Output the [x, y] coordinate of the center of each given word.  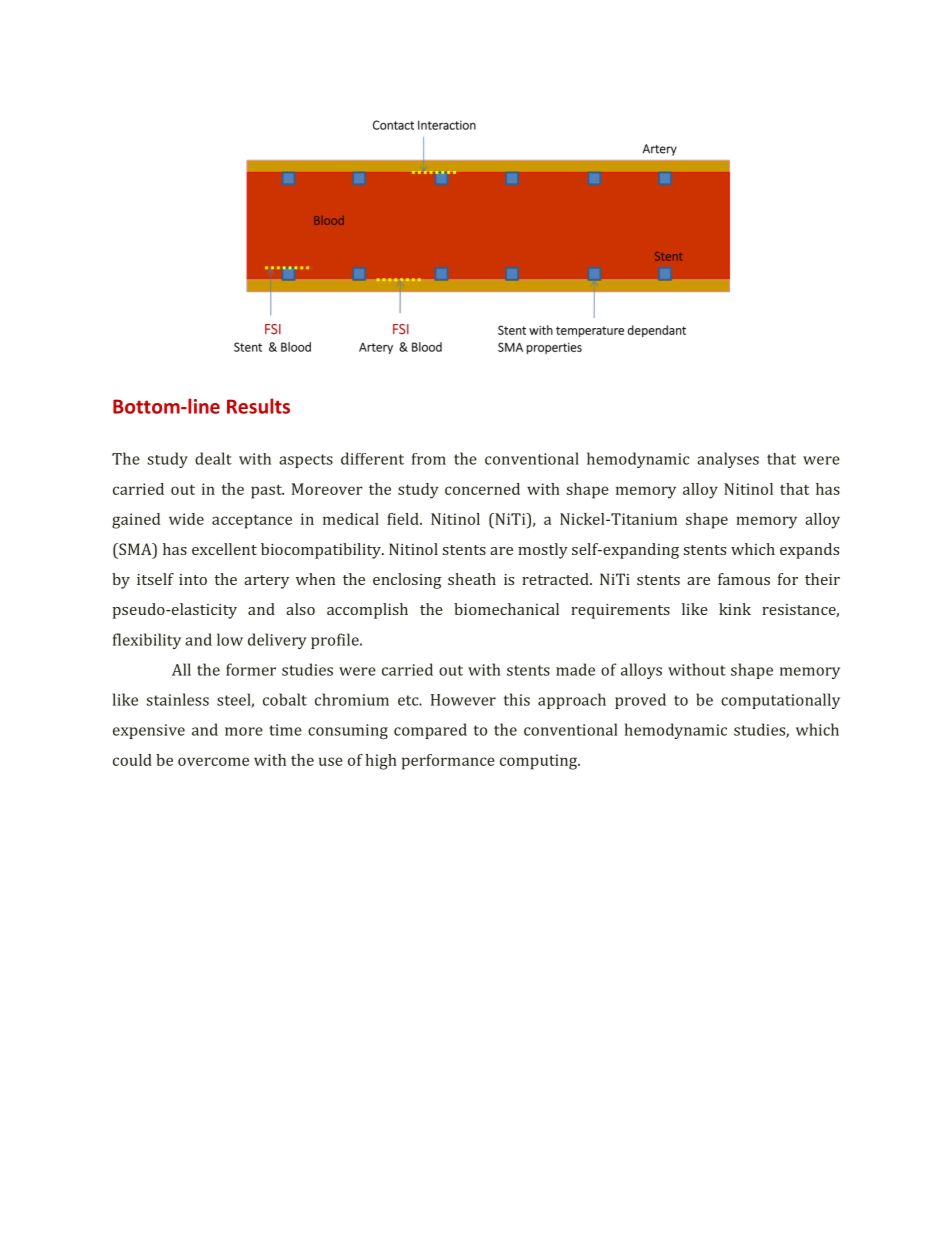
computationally [780, 701]
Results [258, 406]
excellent [224, 549]
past [267, 491]
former [251, 669]
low [230, 639]
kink [735, 609]
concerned [482, 489]
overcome [213, 761]
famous [744, 579]
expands [809, 551]
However [463, 700]
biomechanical [506, 609]
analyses [728, 460]
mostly [543, 551]
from [429, 459]
